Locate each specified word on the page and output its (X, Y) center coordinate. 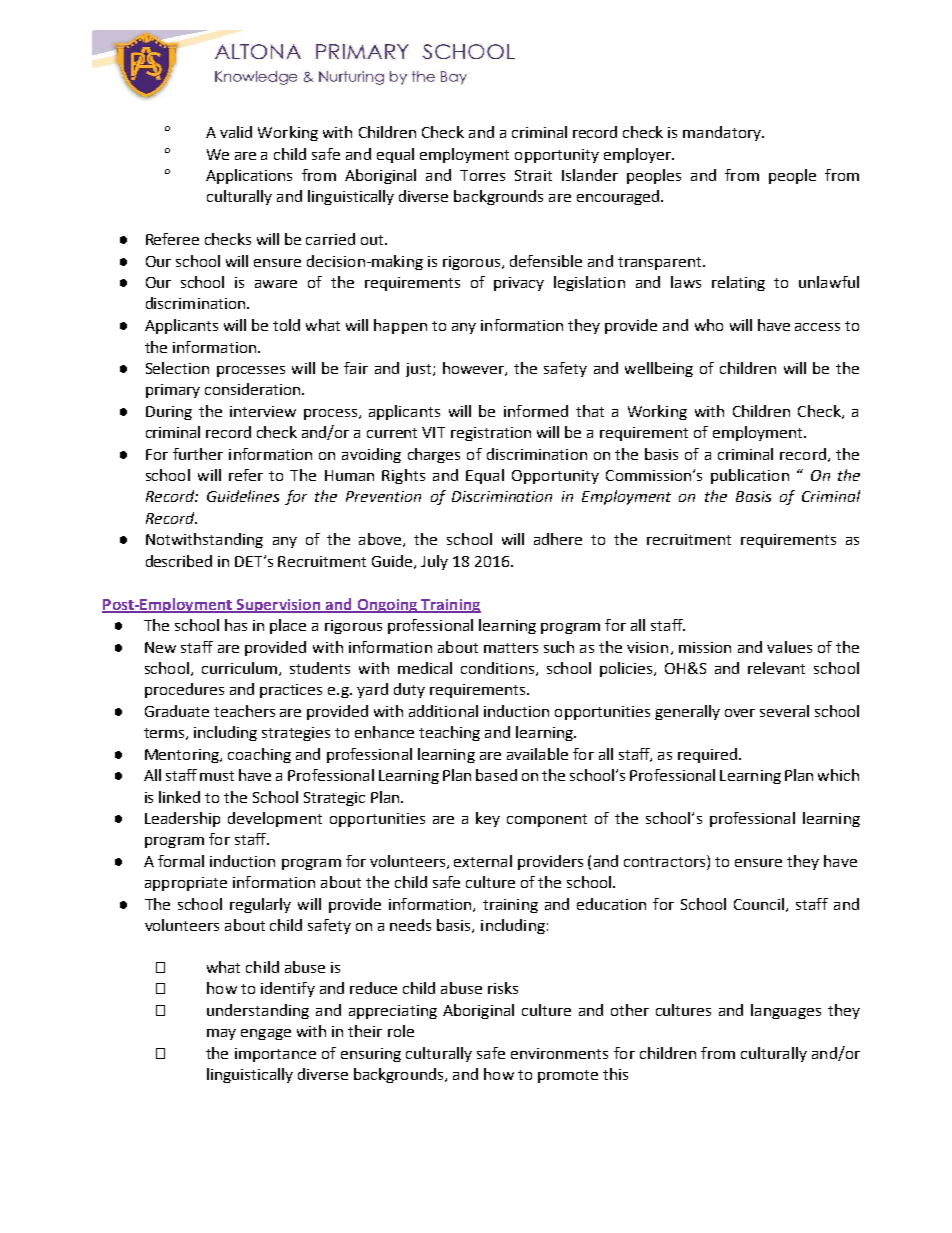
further (198, 454)
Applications (249, 176)
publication (750, 476)
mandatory (723, 133)
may (221, 1034)
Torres (482, 175)
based (496, 775)
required (709, 755)
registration (491, 434)
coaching (259, 755)
